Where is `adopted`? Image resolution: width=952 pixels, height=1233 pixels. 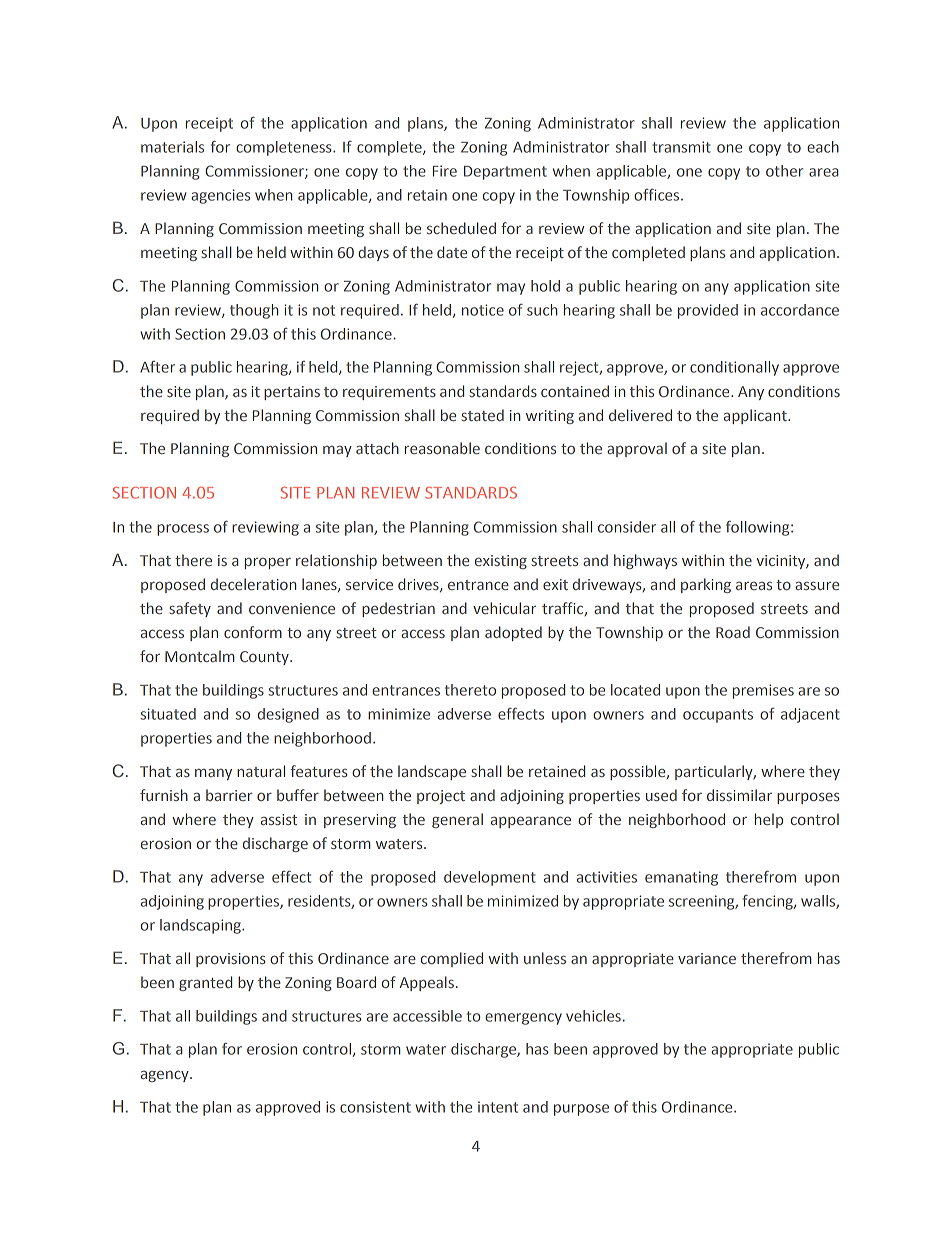
adopted is located at coordinates (513, 633).
